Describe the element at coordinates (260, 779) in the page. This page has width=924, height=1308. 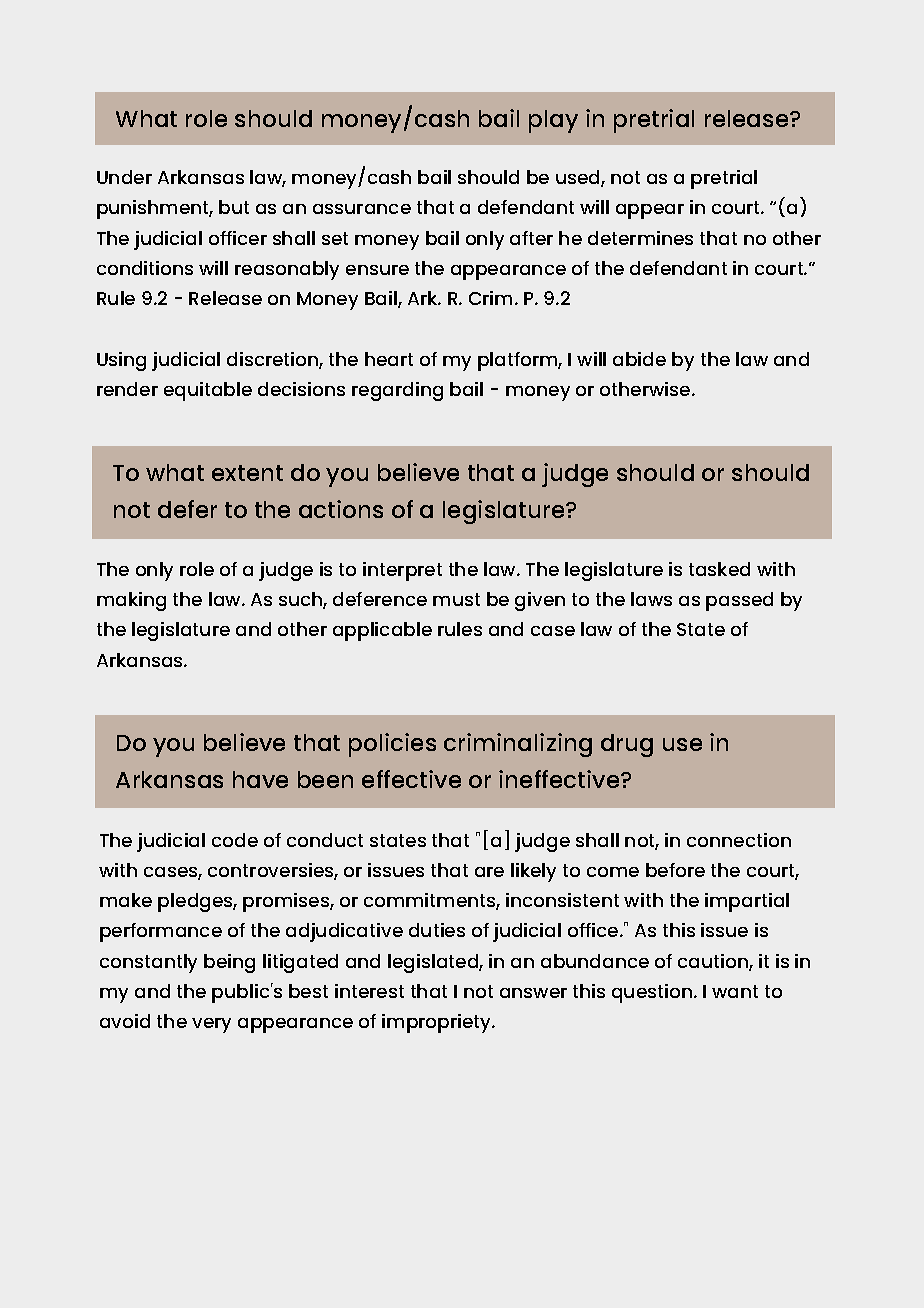
I see `have` at that location.
